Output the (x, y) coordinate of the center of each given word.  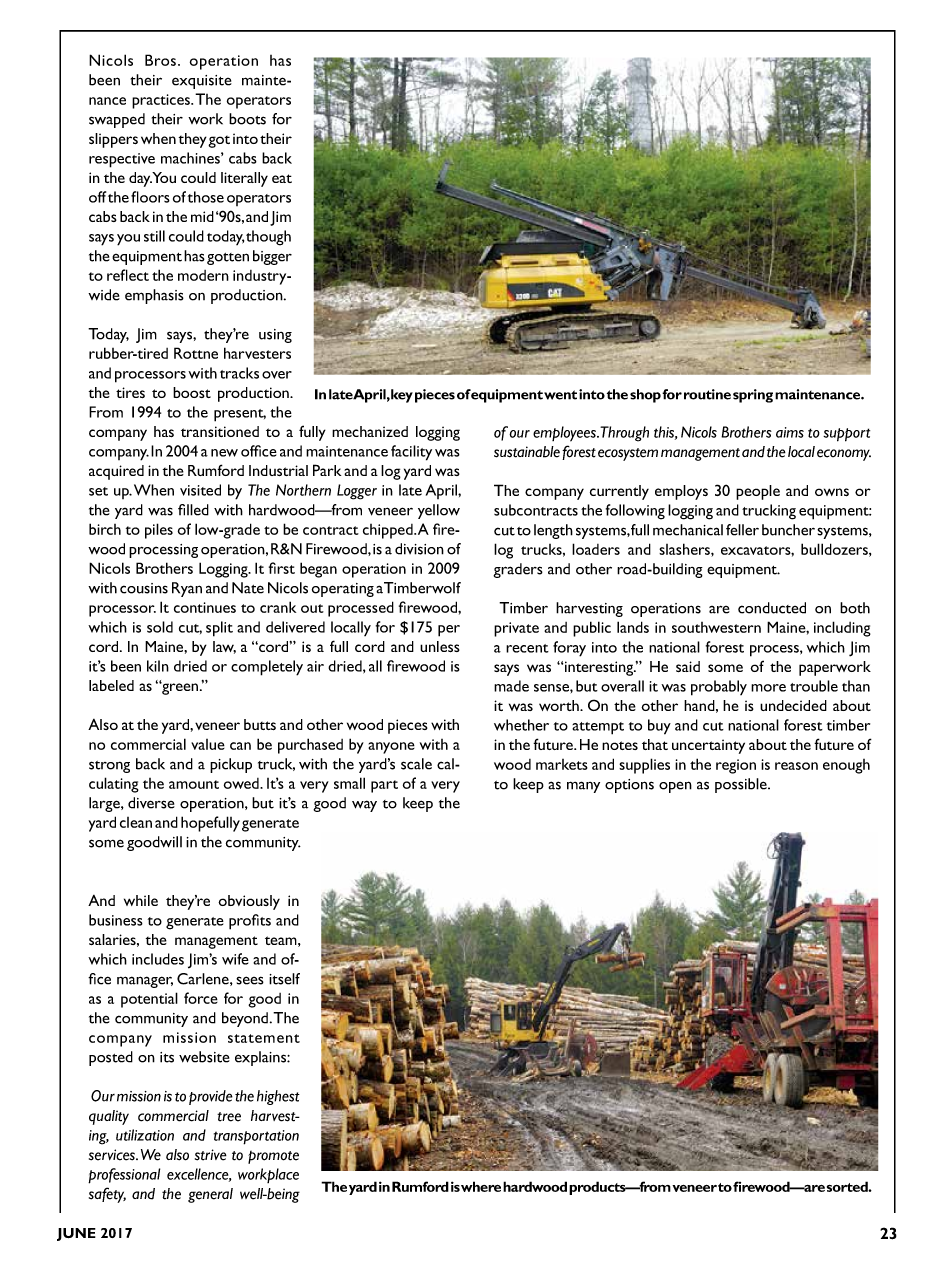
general (210, 1195)
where (481, 1186)
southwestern (716, 627)
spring (753, 396)
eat (282, 178)
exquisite (202, 82)
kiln (158, 666)
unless (440, 646)
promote (273, 1157)
